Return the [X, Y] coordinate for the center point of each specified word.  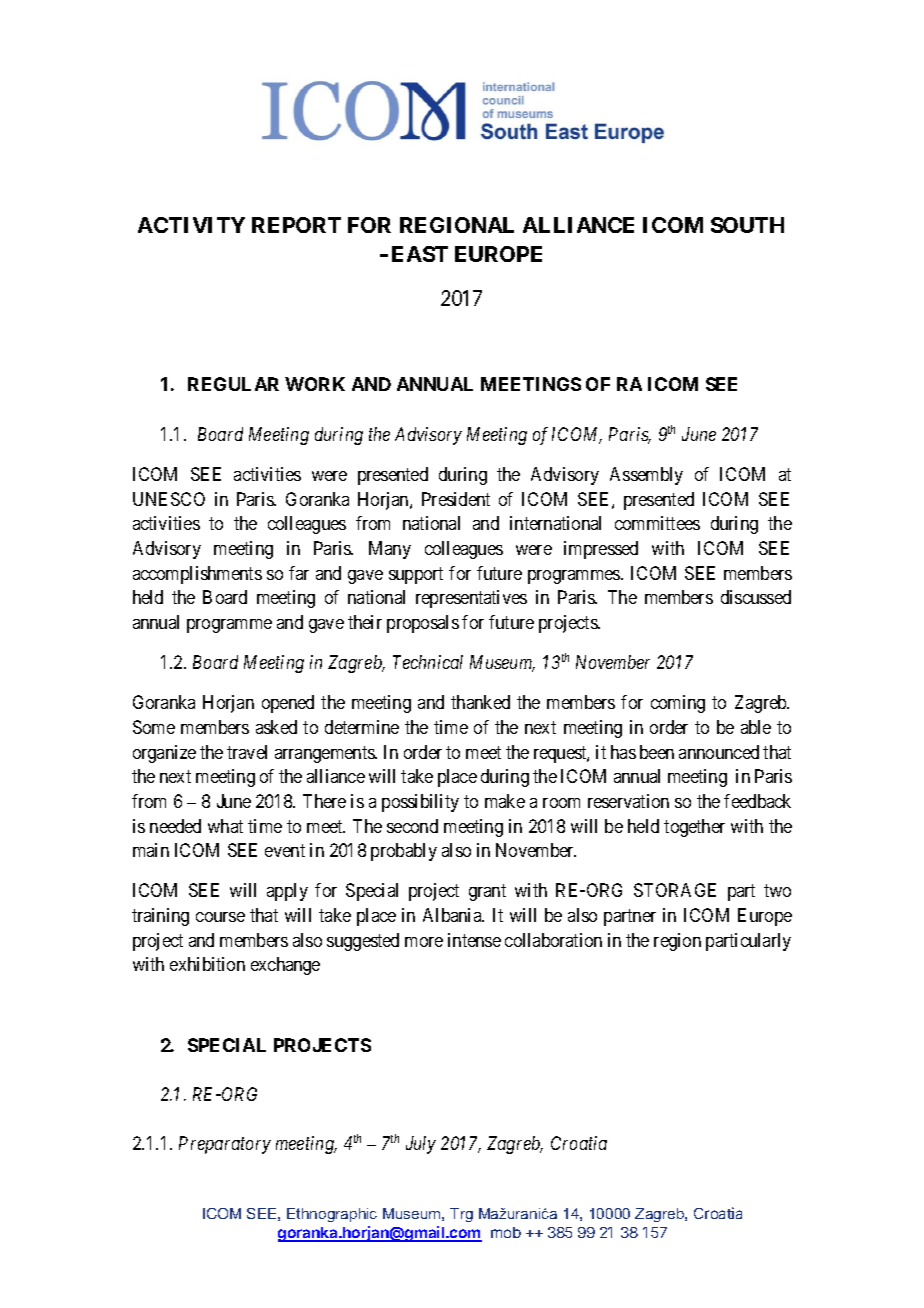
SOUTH [747, 225]
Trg [461, 1215]
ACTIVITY [191, 225]
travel [247, 752]
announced [719, 752]
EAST [420, 254]
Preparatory [225, 1145]
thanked [480, 702]
